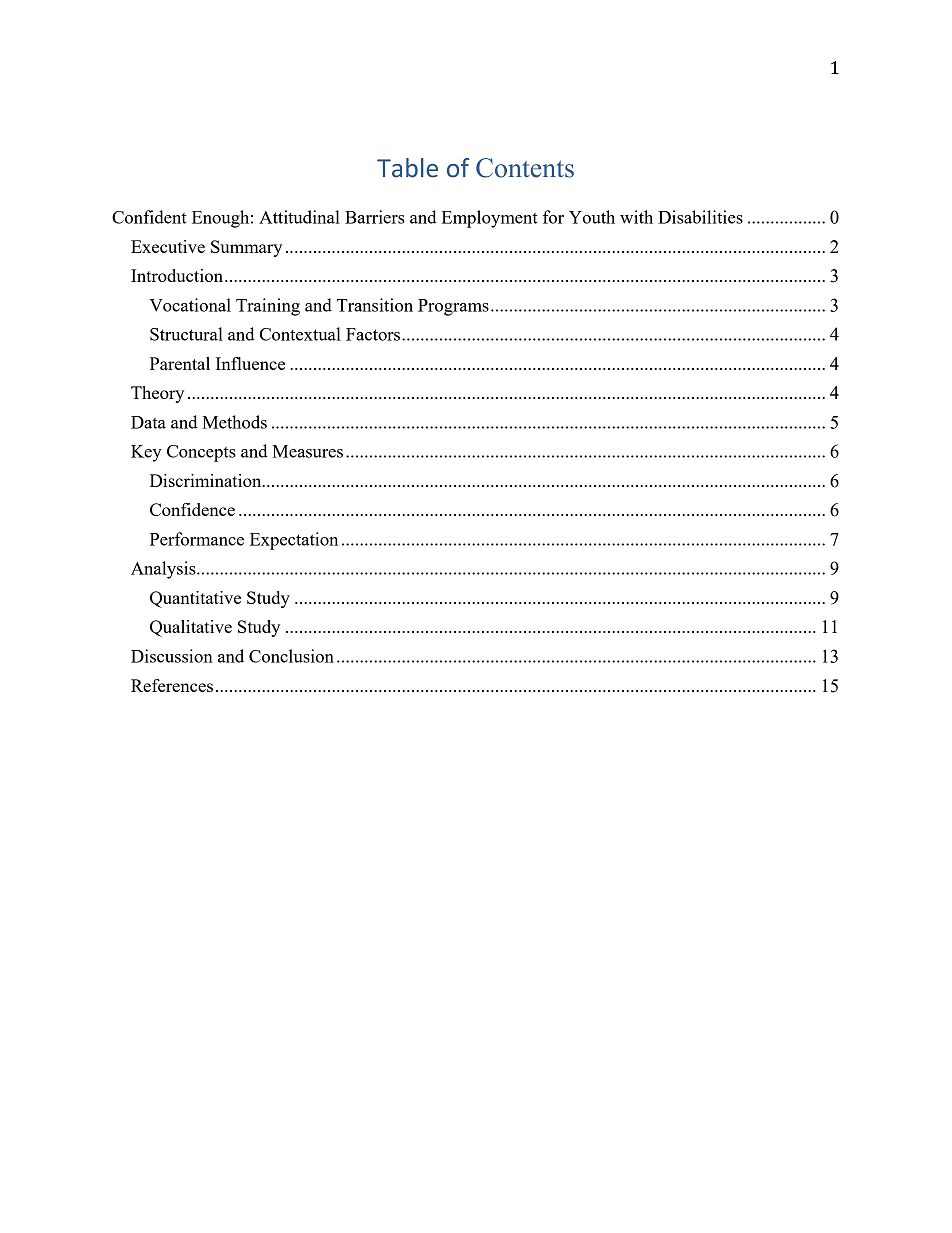  What do you see at coordinates (636, 217) in the page?
I see `with` at bounding box center [636, 217].
